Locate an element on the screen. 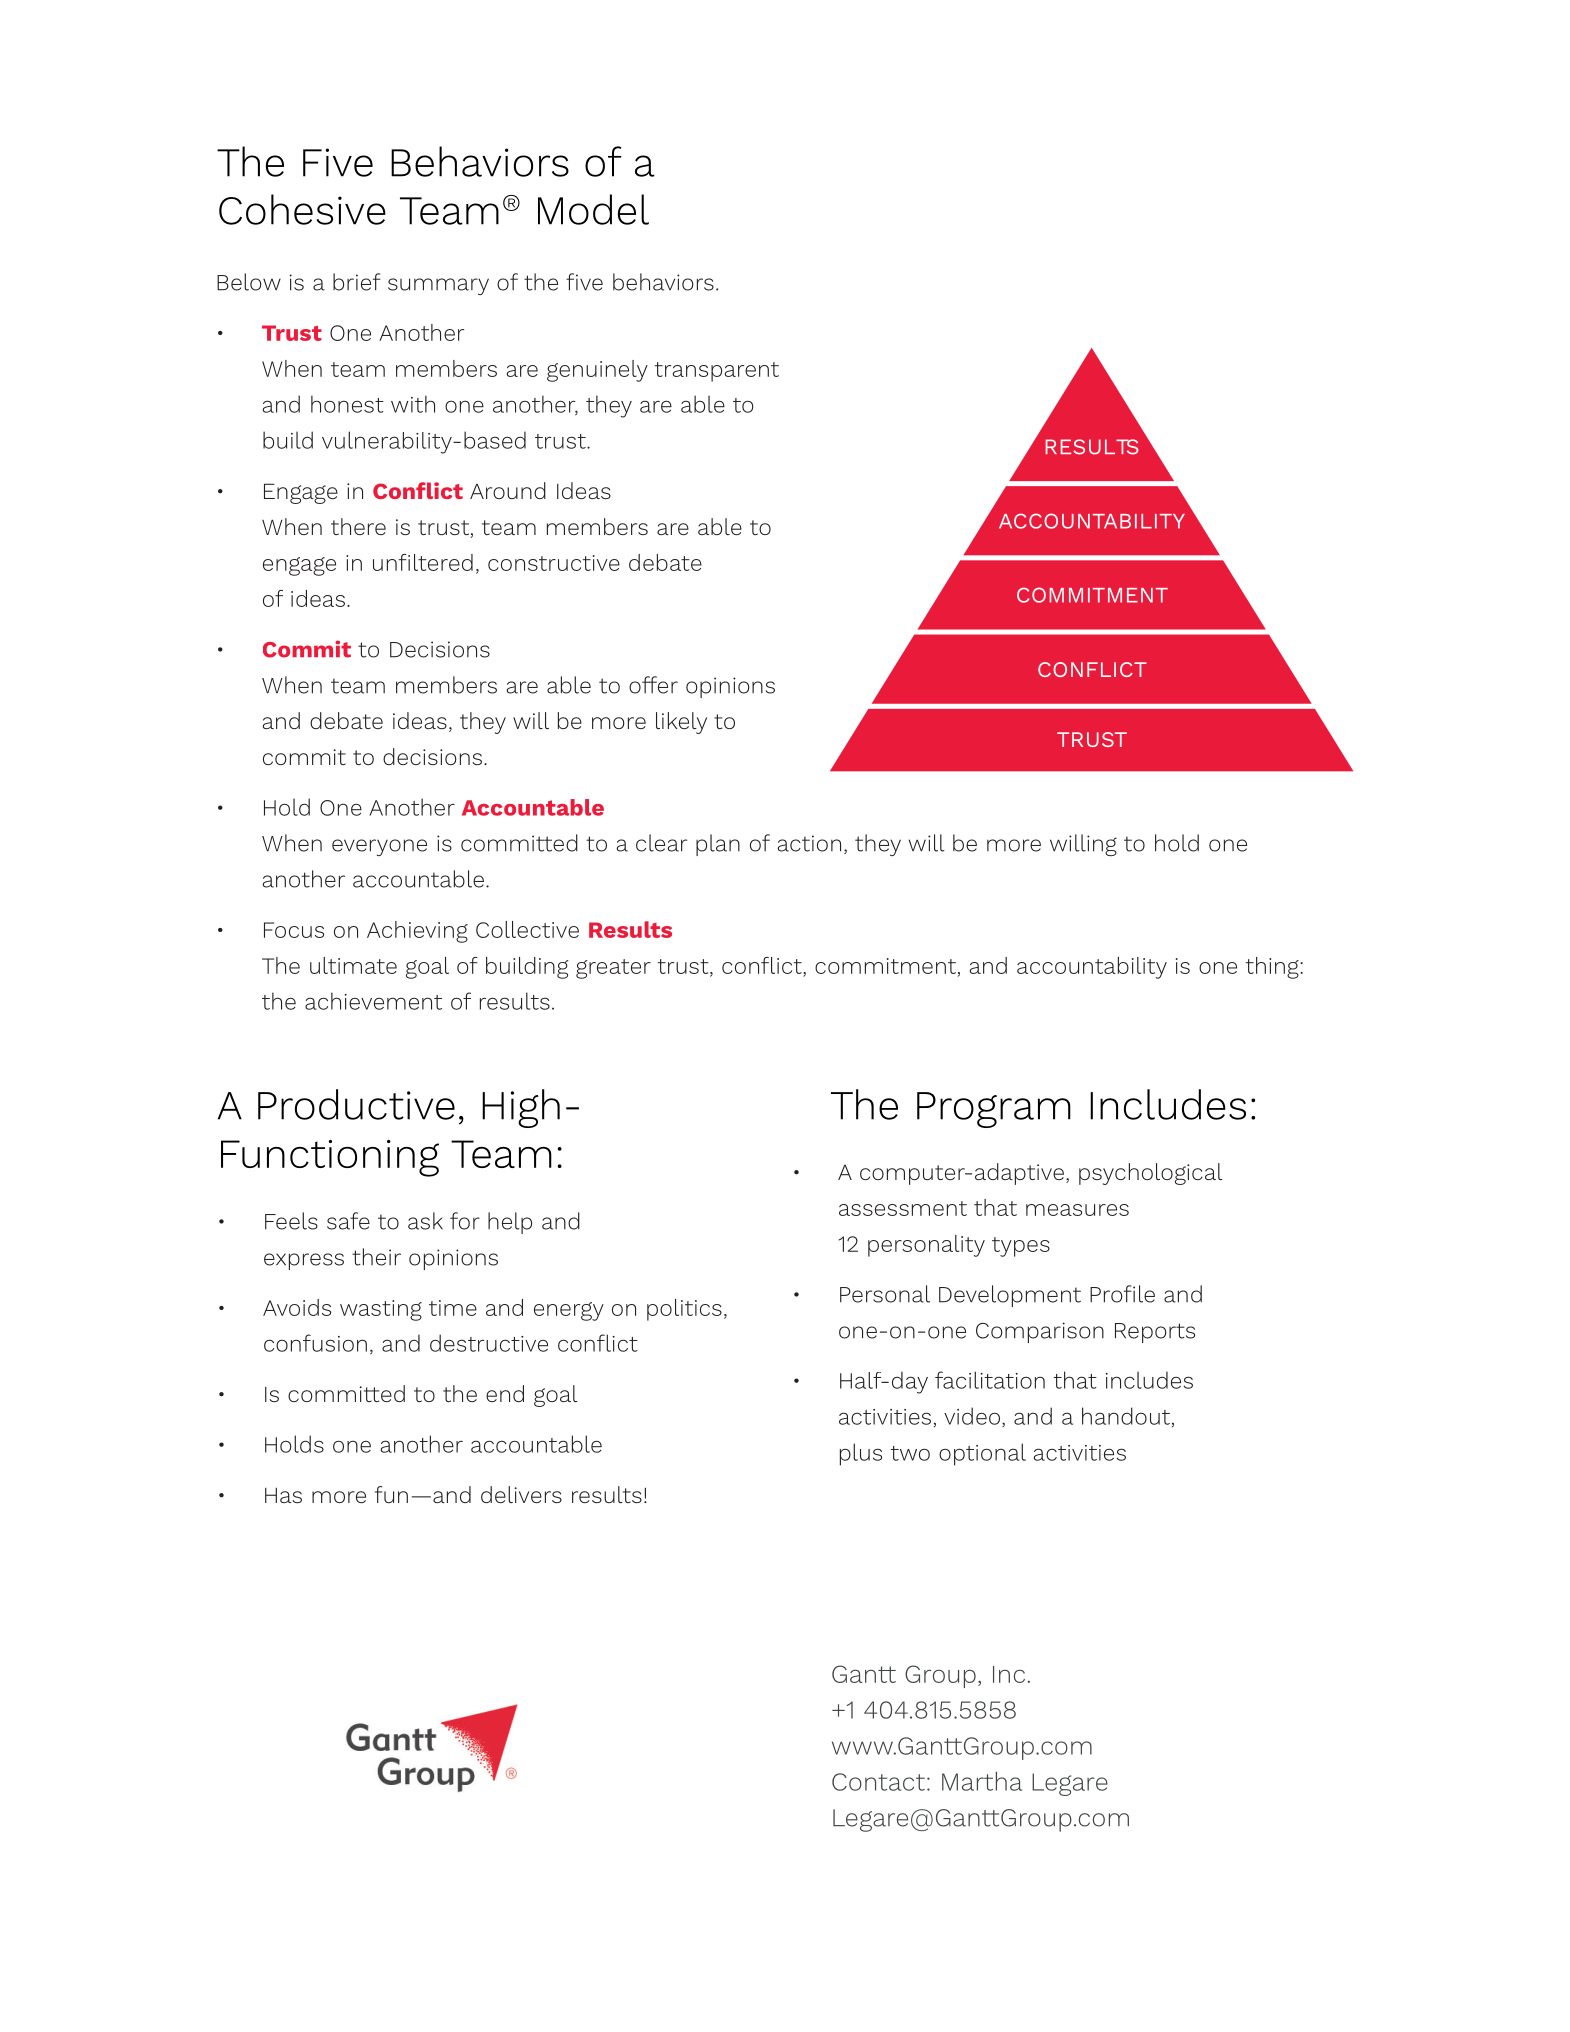  offer is located at coordinates (653, 685).
